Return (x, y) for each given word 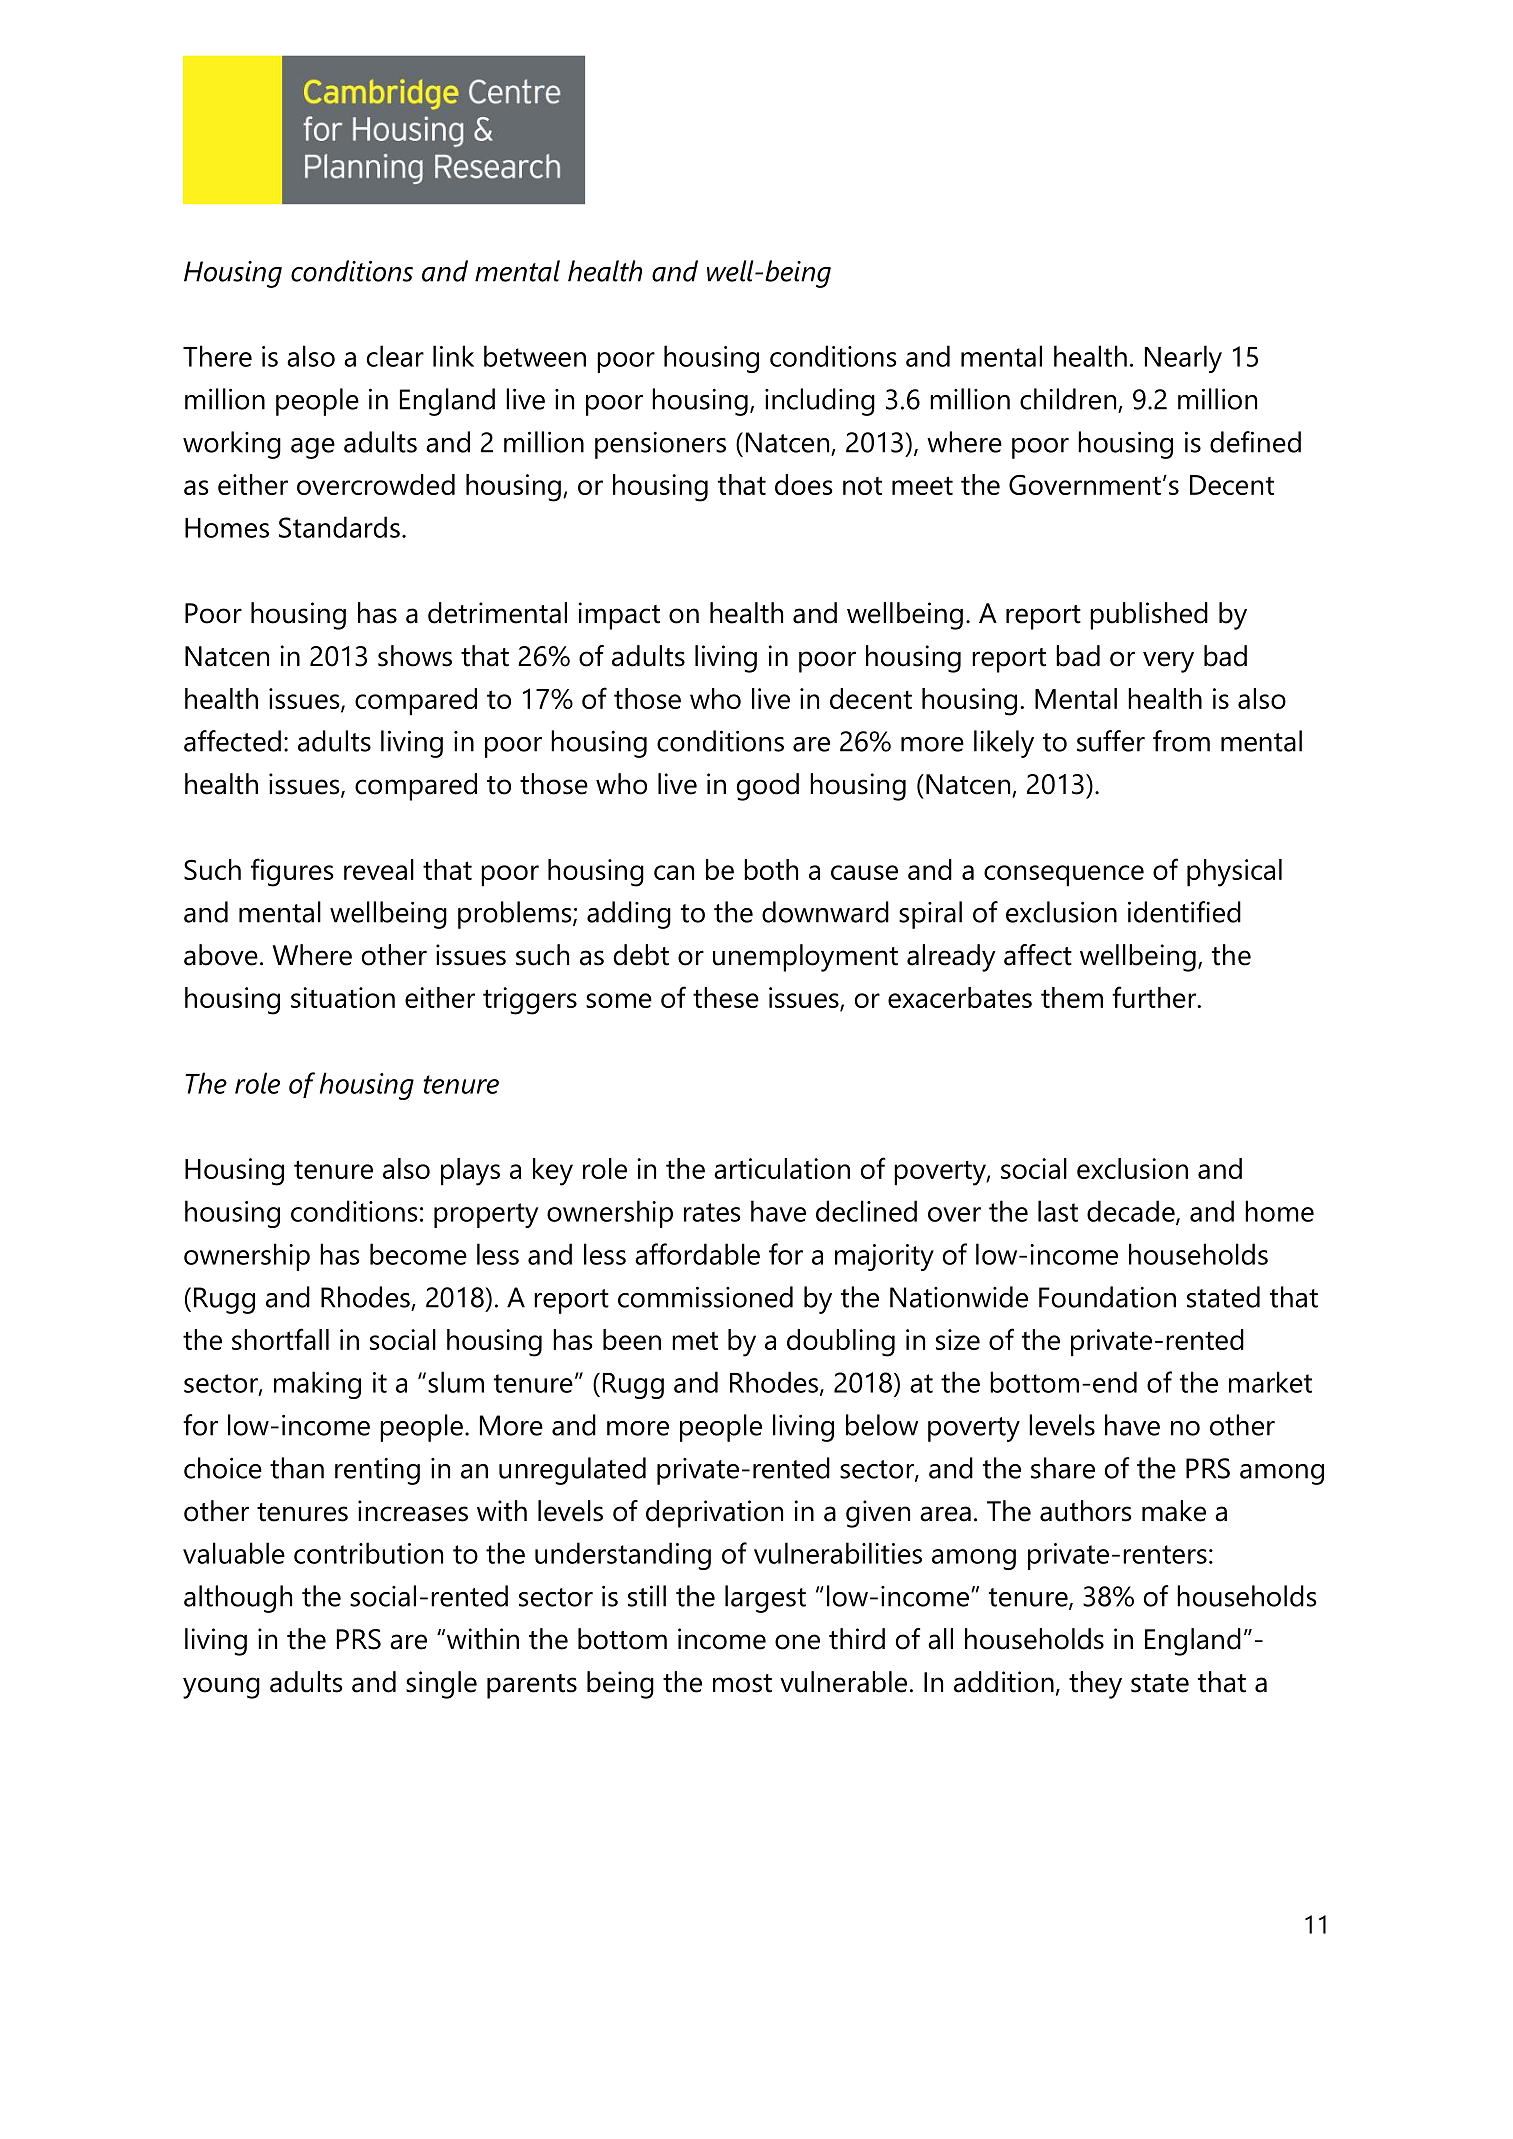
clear (395, 356)
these (726, 997)
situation (343, 997)
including (820, 402)
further (1155, 997)
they (1095, 1685)
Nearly (1183, 359)
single (441, 1685)
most (742, 1683)
